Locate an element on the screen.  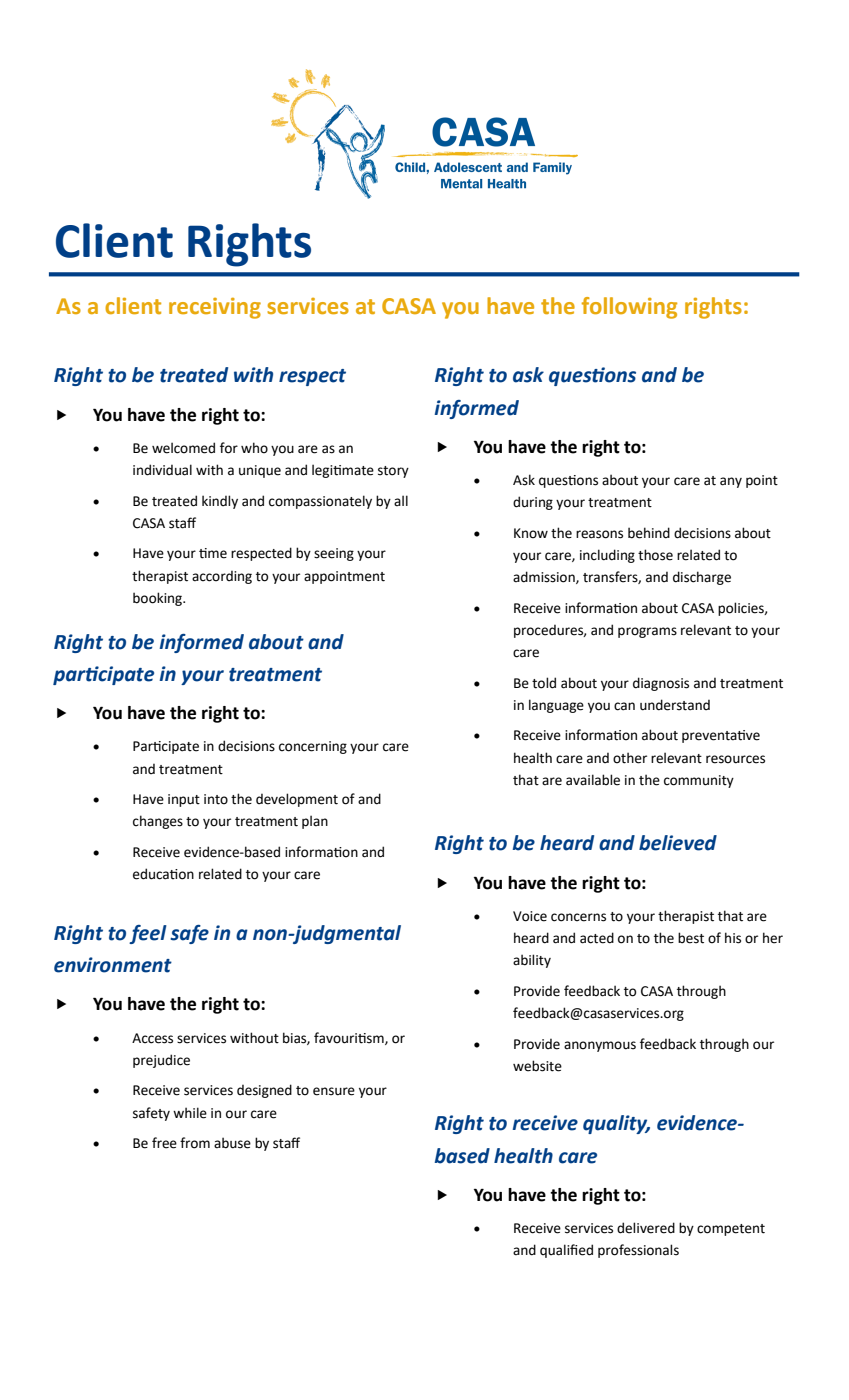
concerning is located at coordinates (313, 747).
